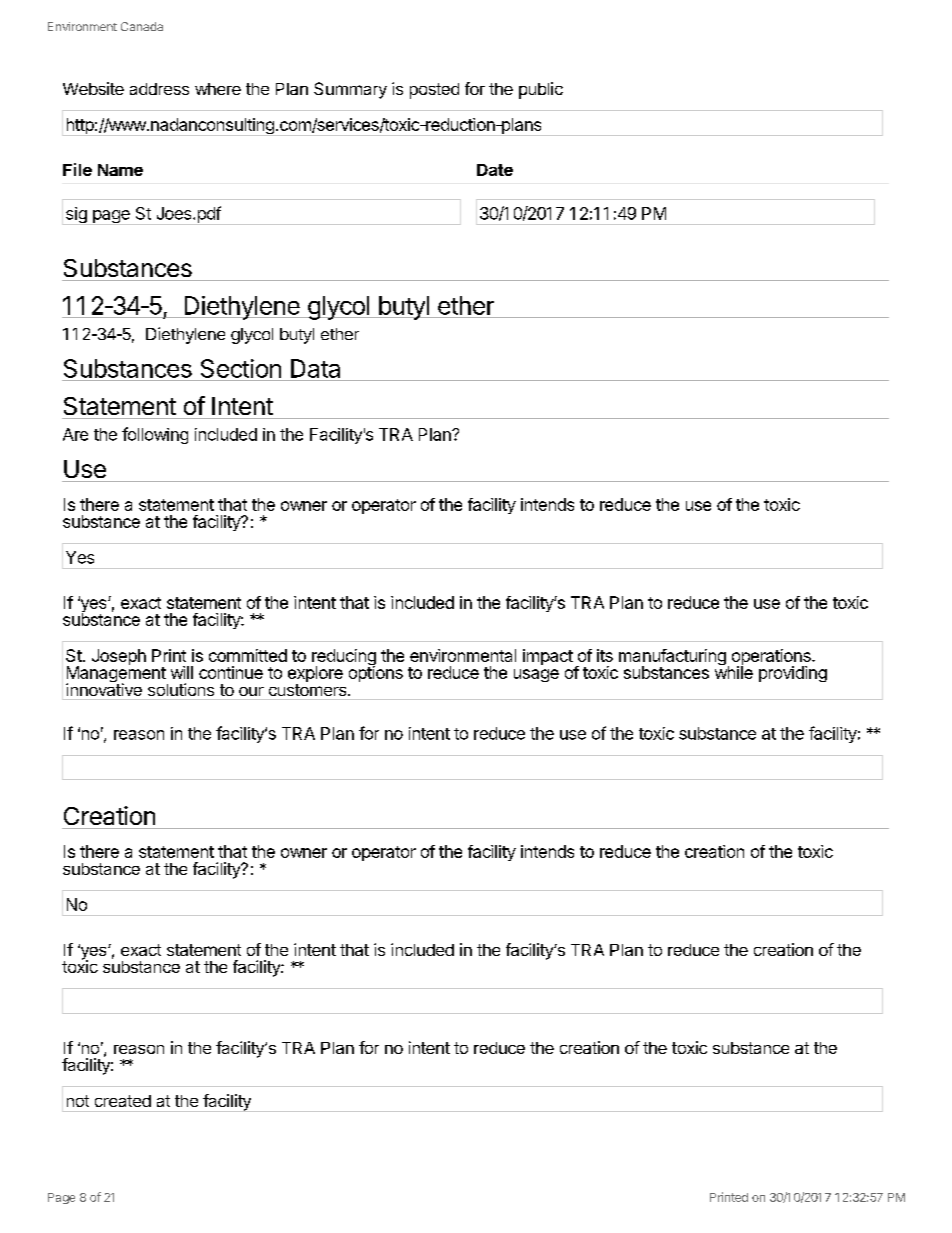 The image size is (952, 1233). I want to click on not, so click(78, 1101).
